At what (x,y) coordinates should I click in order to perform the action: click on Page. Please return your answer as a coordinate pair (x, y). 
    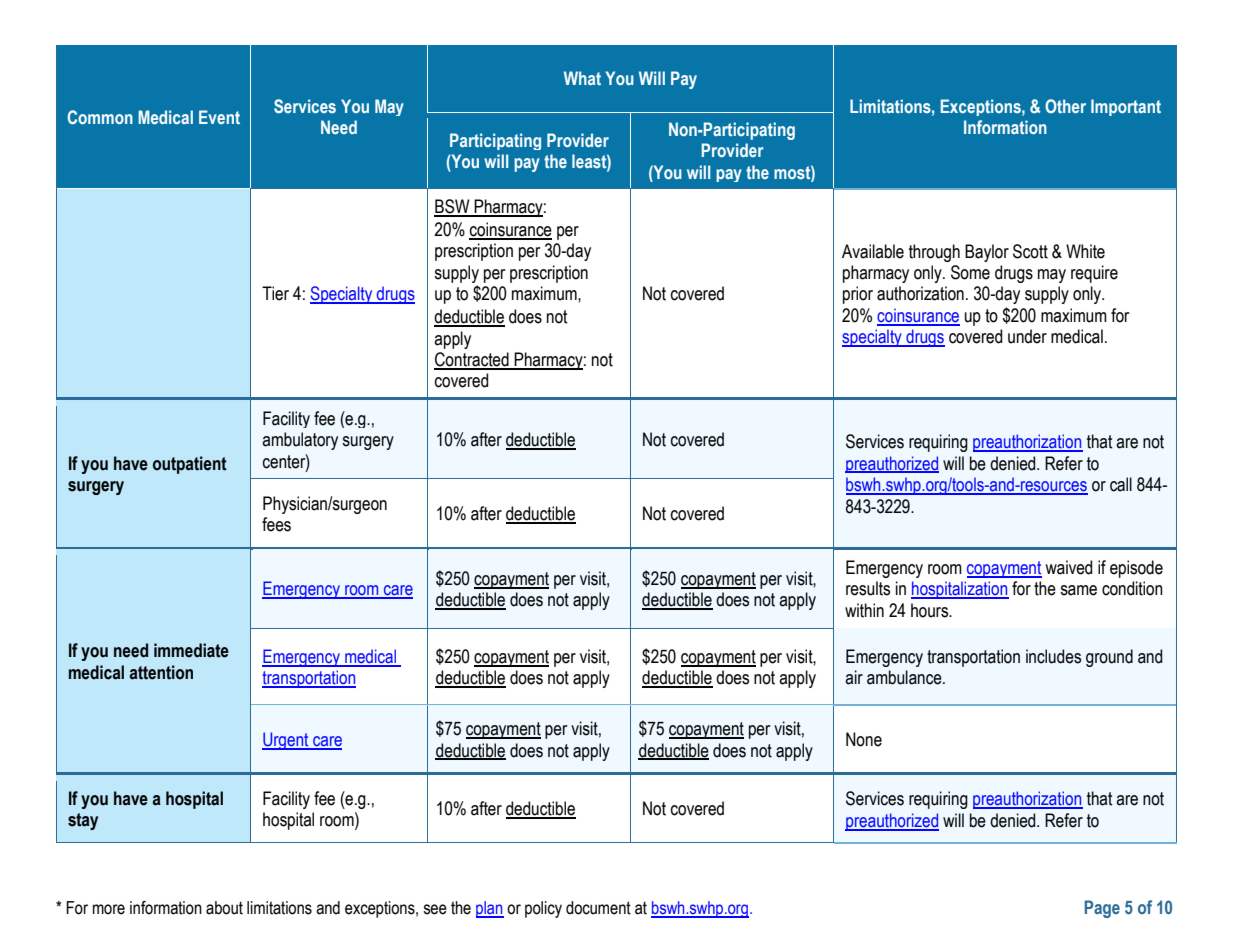
    Looking at the image, I should click on (1102, 909).
